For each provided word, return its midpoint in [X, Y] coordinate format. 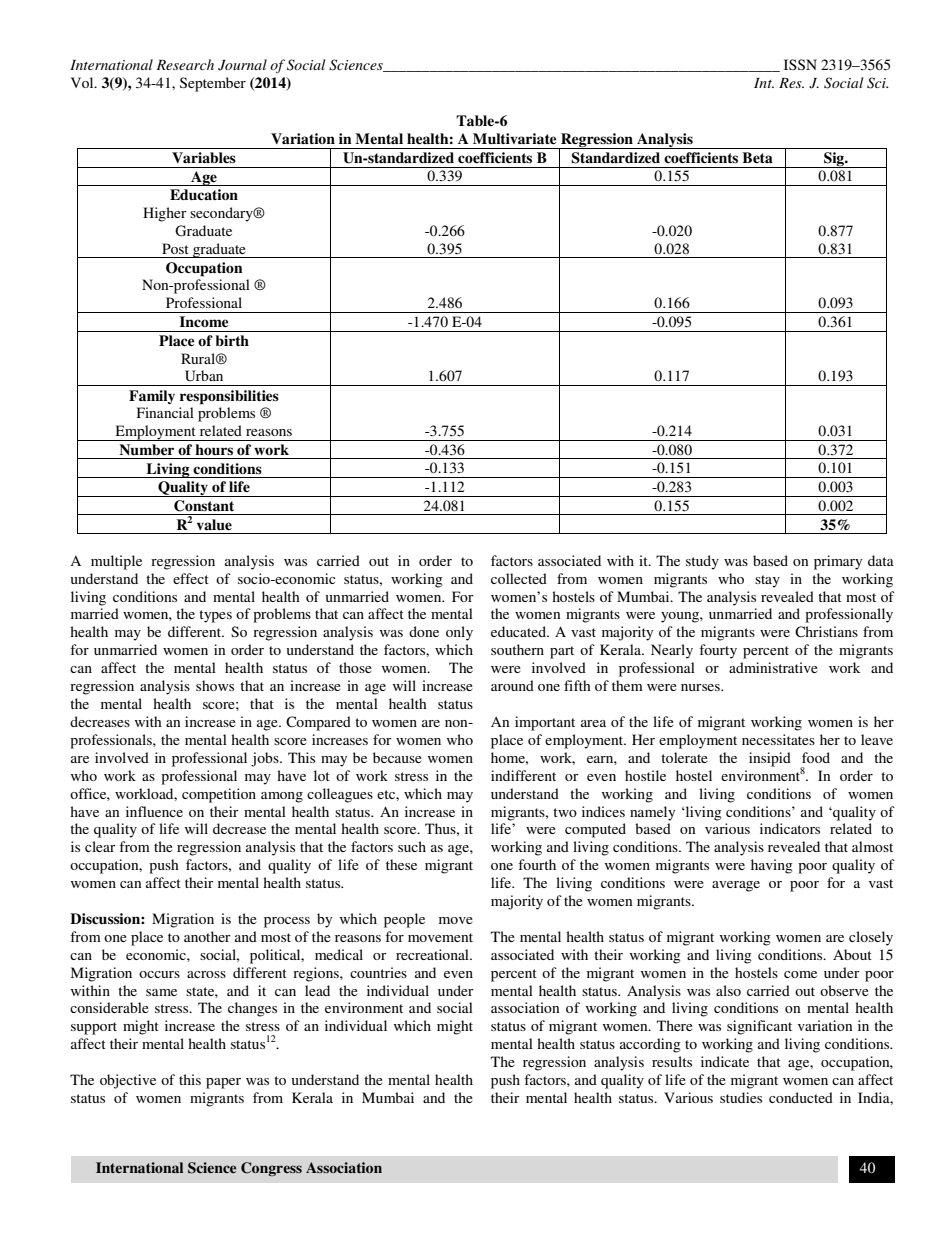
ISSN [800, 64]
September [213, 84]
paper [223, 1083]
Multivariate [514, 138]
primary [838, 562]
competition [219, 795]
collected [519, 578]
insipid [770, 759]
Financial [165, 412]
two [565, 812]
